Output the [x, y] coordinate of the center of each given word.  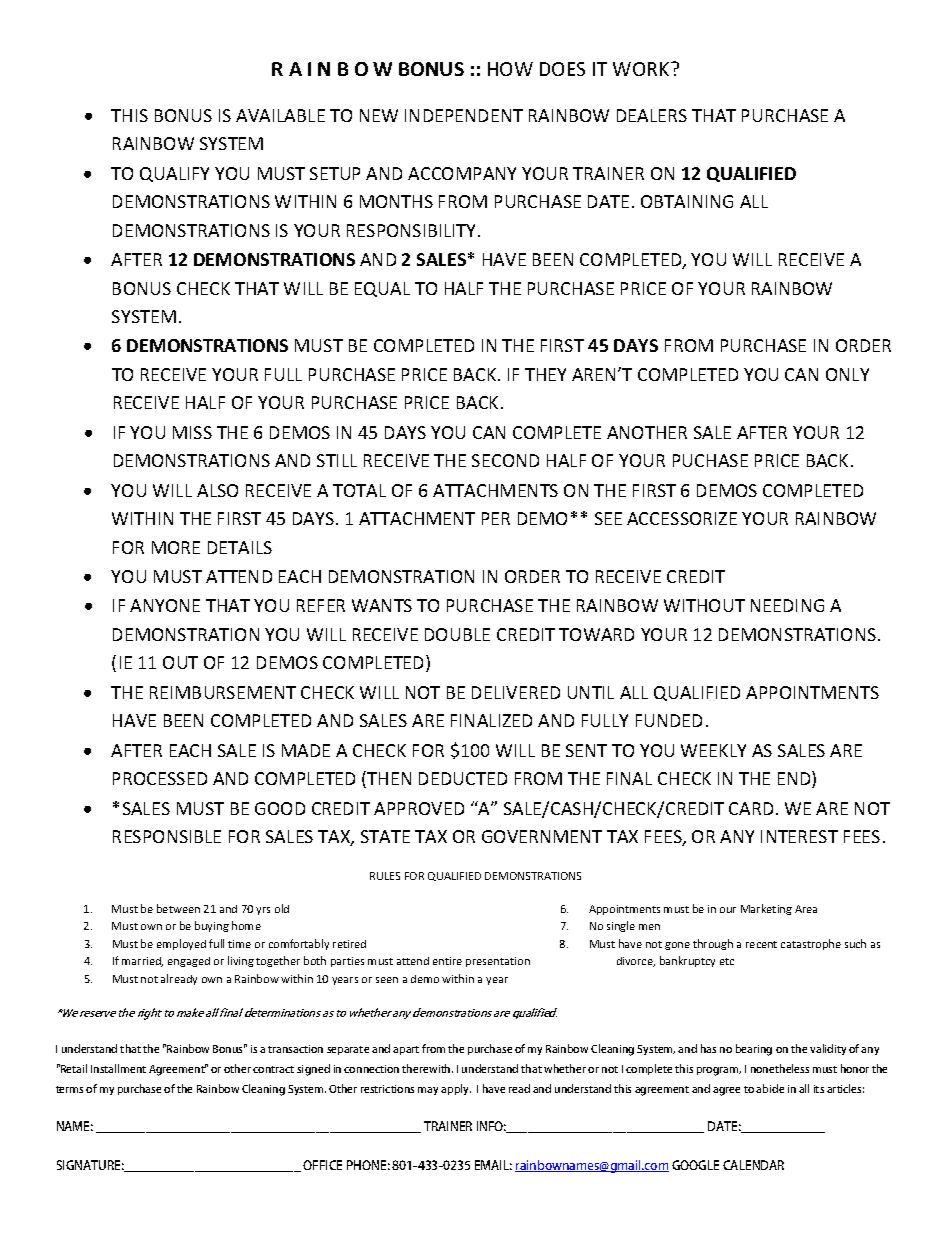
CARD [751, 808]
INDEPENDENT [464, 115]
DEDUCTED [463, 778]
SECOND [505, 460]
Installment [118, 1068]
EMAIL [493, 1165]
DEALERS [652, 115]
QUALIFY [174, 174]
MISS [192, 432]
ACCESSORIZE [682, 518]
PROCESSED [160, 778]
